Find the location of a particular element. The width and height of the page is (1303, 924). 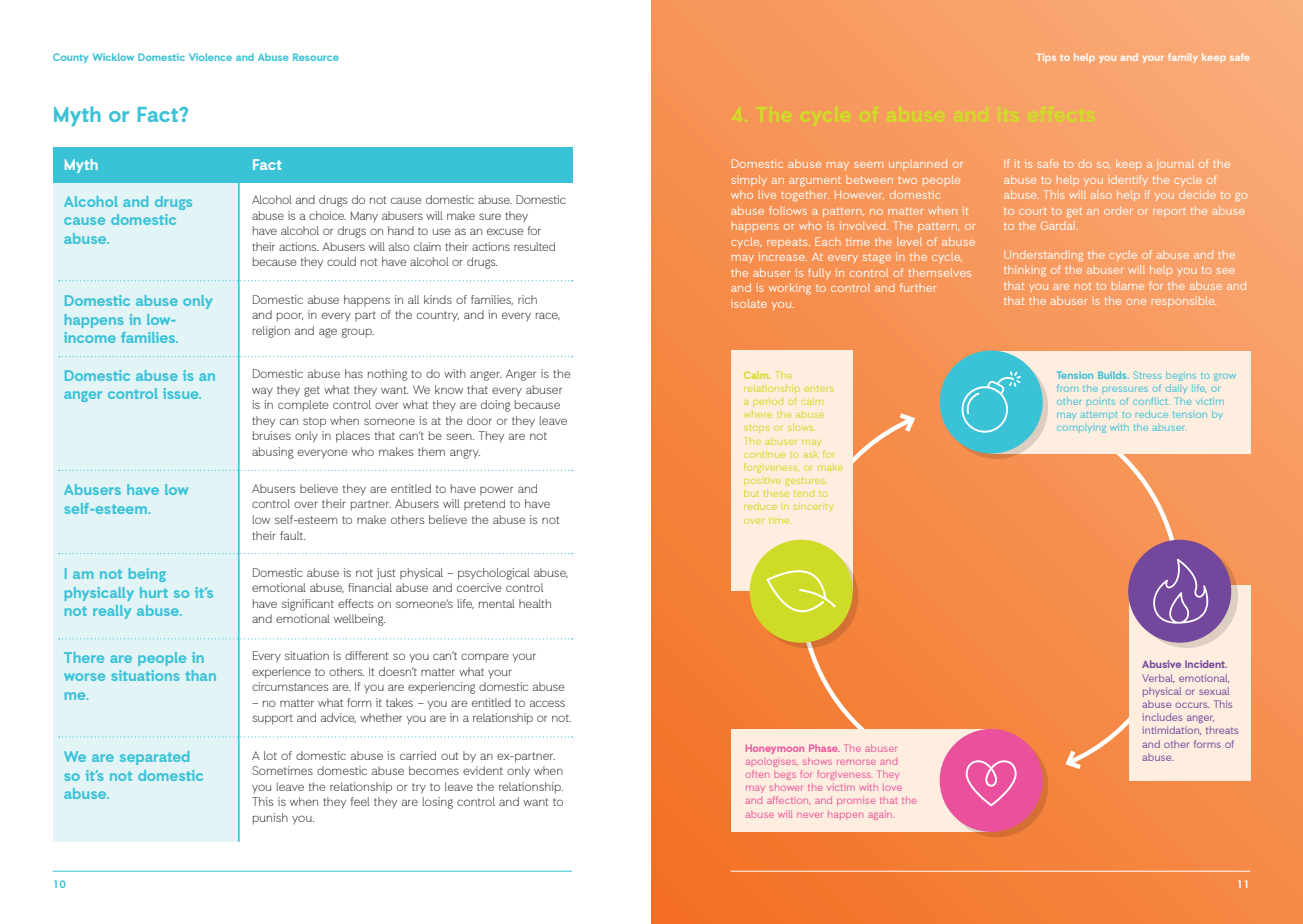

fault is located at coordinates (292, 535).
